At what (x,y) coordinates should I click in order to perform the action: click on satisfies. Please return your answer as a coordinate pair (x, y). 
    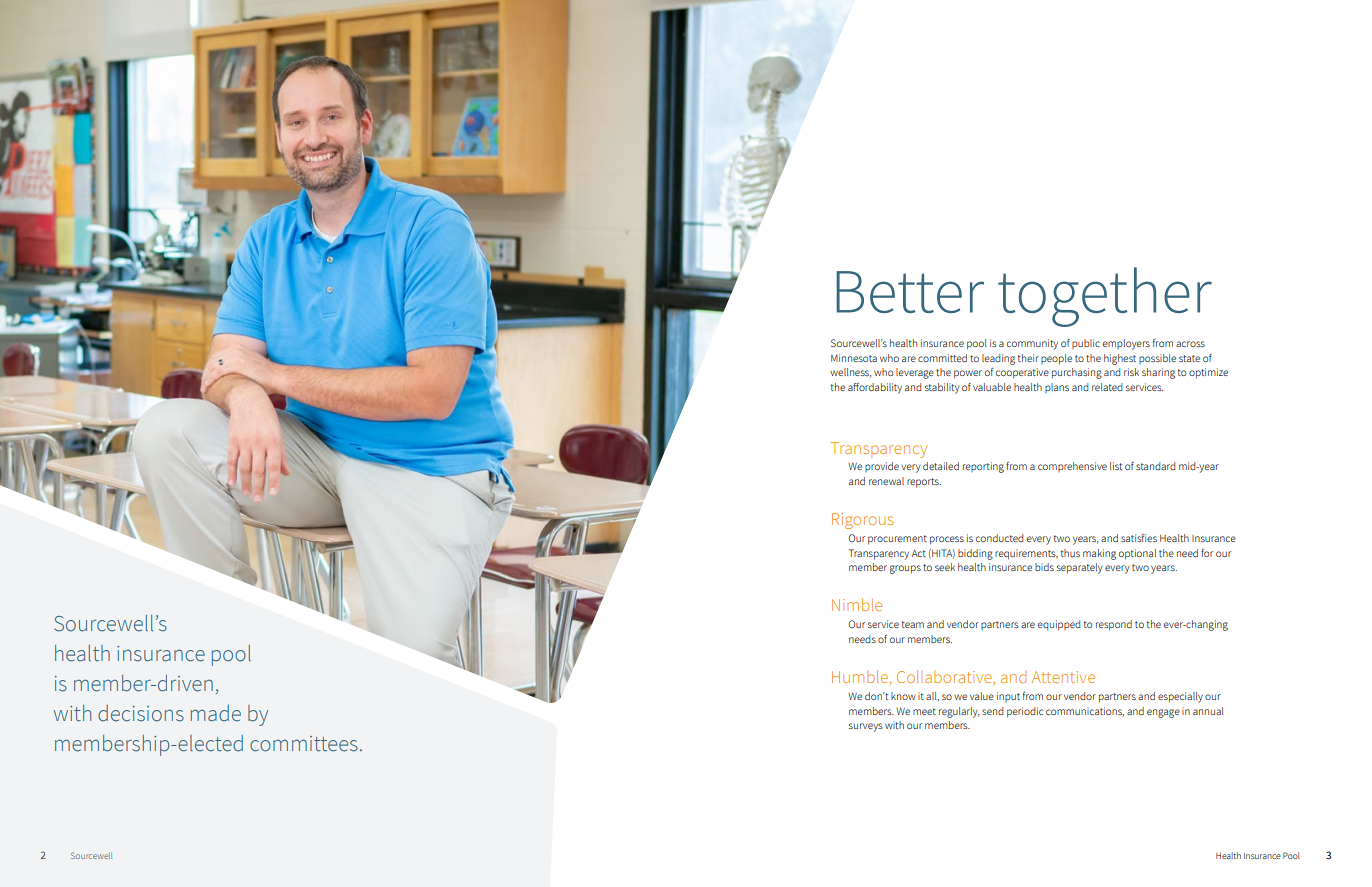
    Looking at the image, I should click on (1139, 538).
